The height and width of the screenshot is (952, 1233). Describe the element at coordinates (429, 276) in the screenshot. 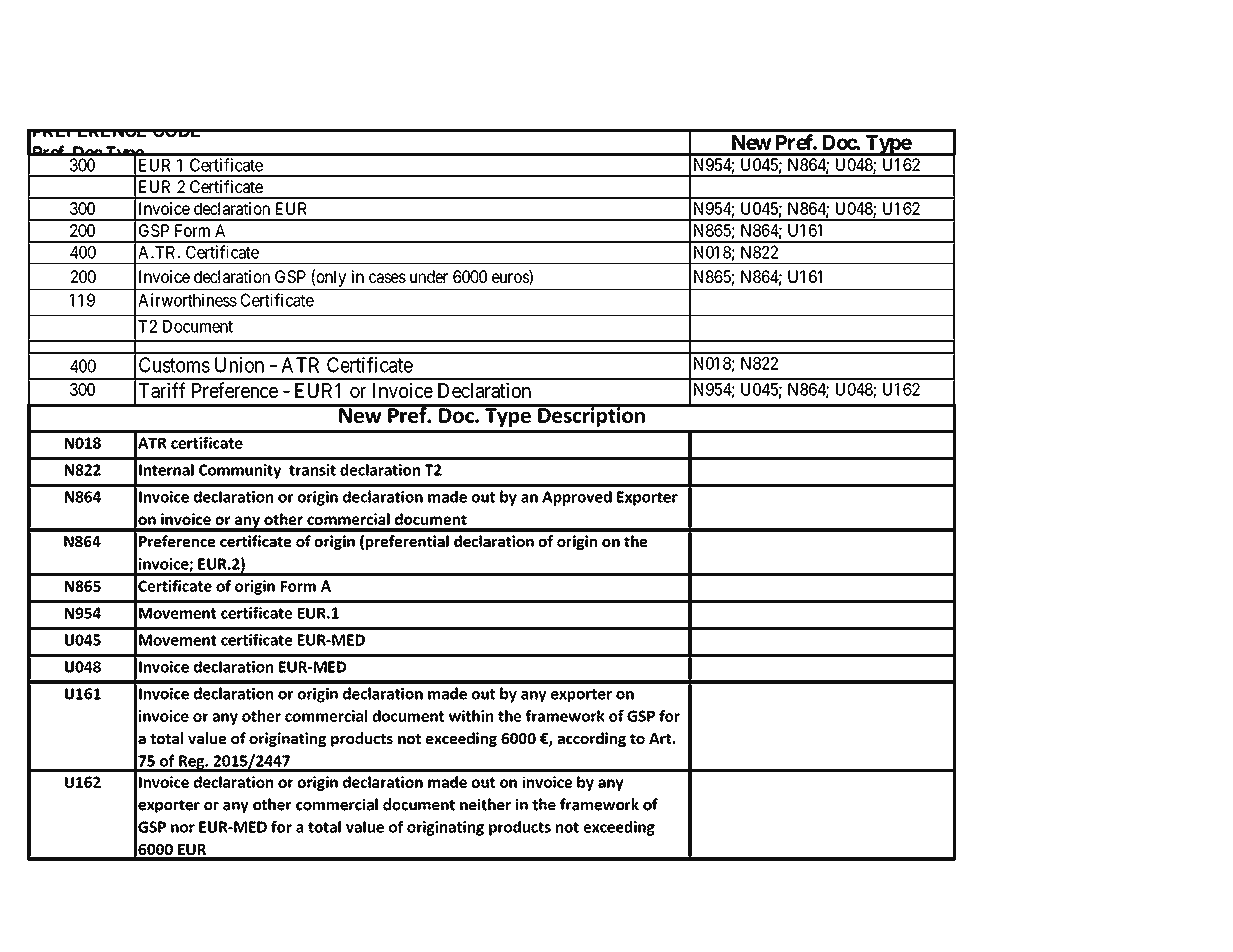

I see `under` at that location.
